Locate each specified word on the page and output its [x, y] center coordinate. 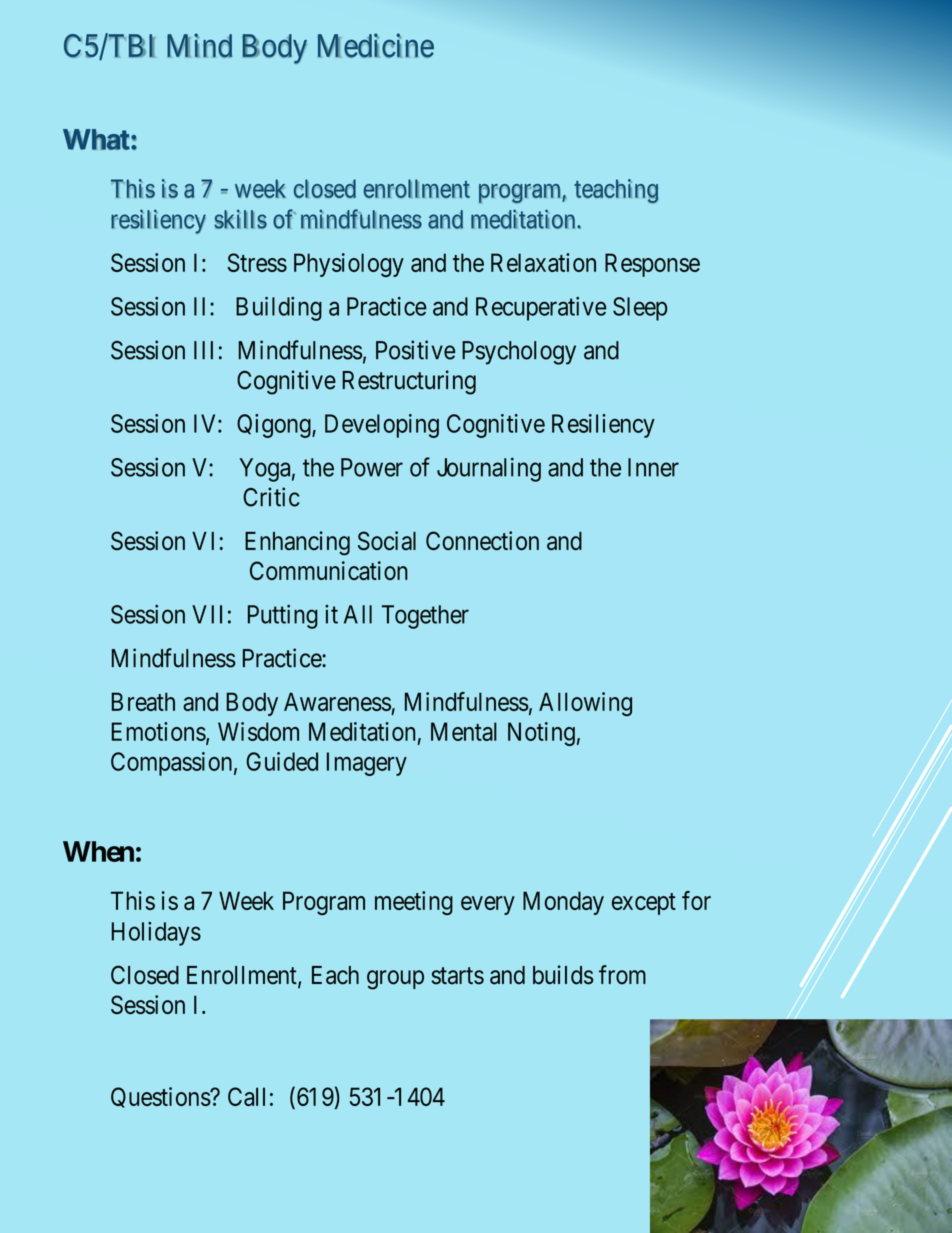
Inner [653, 467]
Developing [382, 426]
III [203, 350]
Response [652, 265]
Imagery [367, 764]
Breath [143, 701]
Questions [161, 1097]
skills [240, 219]
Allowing [585, 704]
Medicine [376, 45]
